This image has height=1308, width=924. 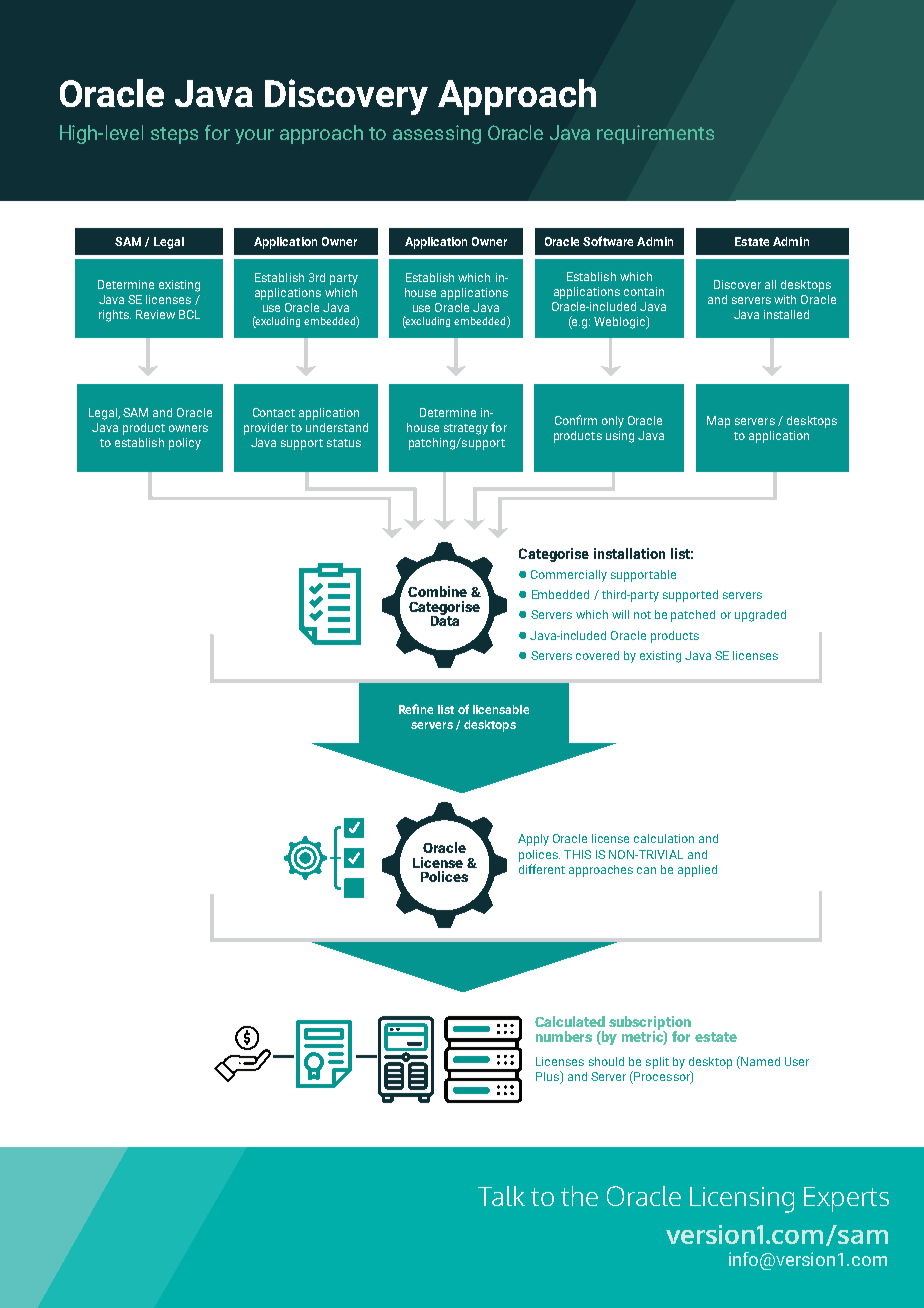 What do you see at coordinates (185, 444) in the image?
I see `policy` at bounding box center [185, 444].
